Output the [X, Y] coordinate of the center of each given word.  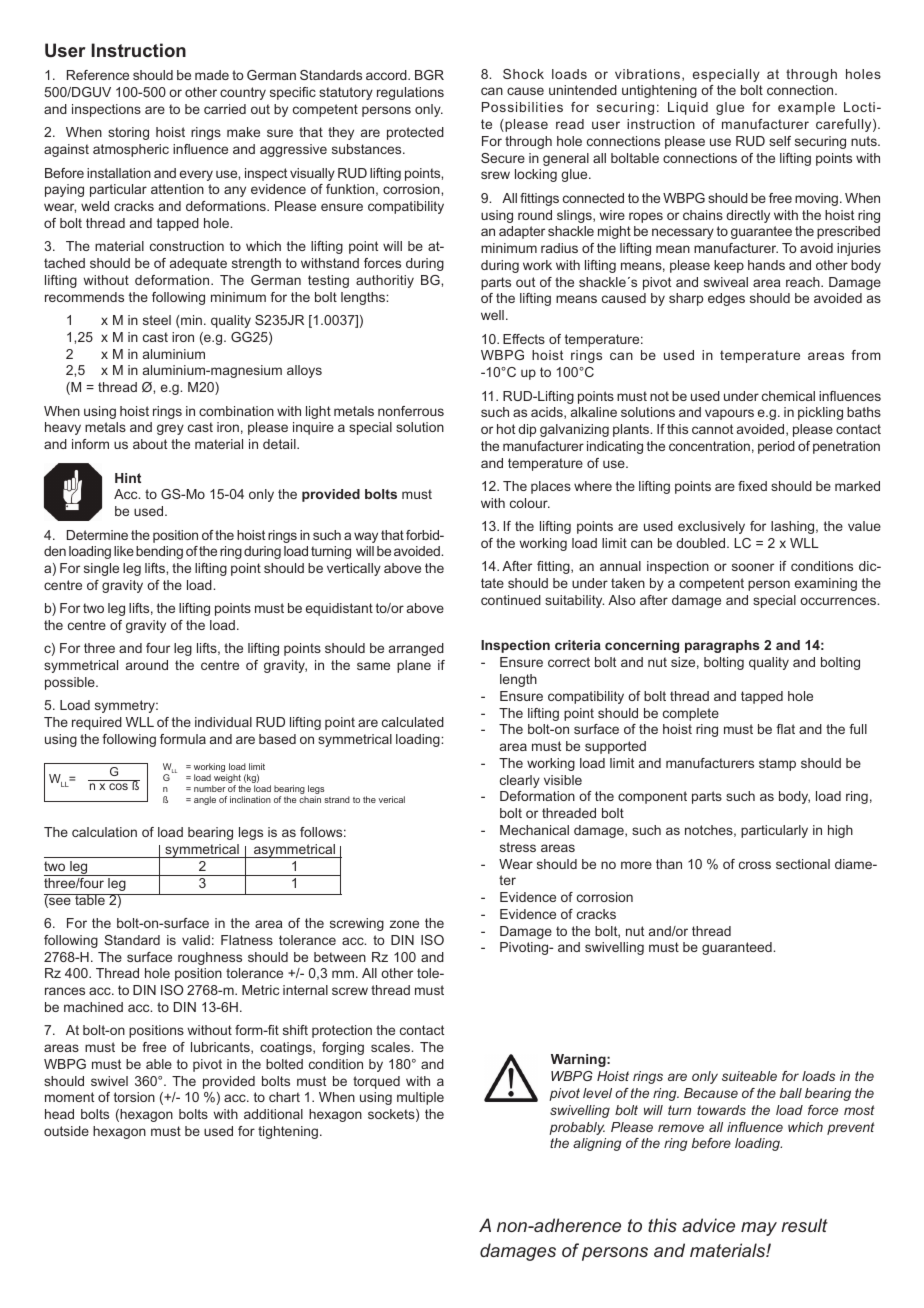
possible [71, 683]
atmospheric [131, 150]
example [806, 108]
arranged [416, 649]
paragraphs [722, 646]
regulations [410, 93]
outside [66, 1131]
